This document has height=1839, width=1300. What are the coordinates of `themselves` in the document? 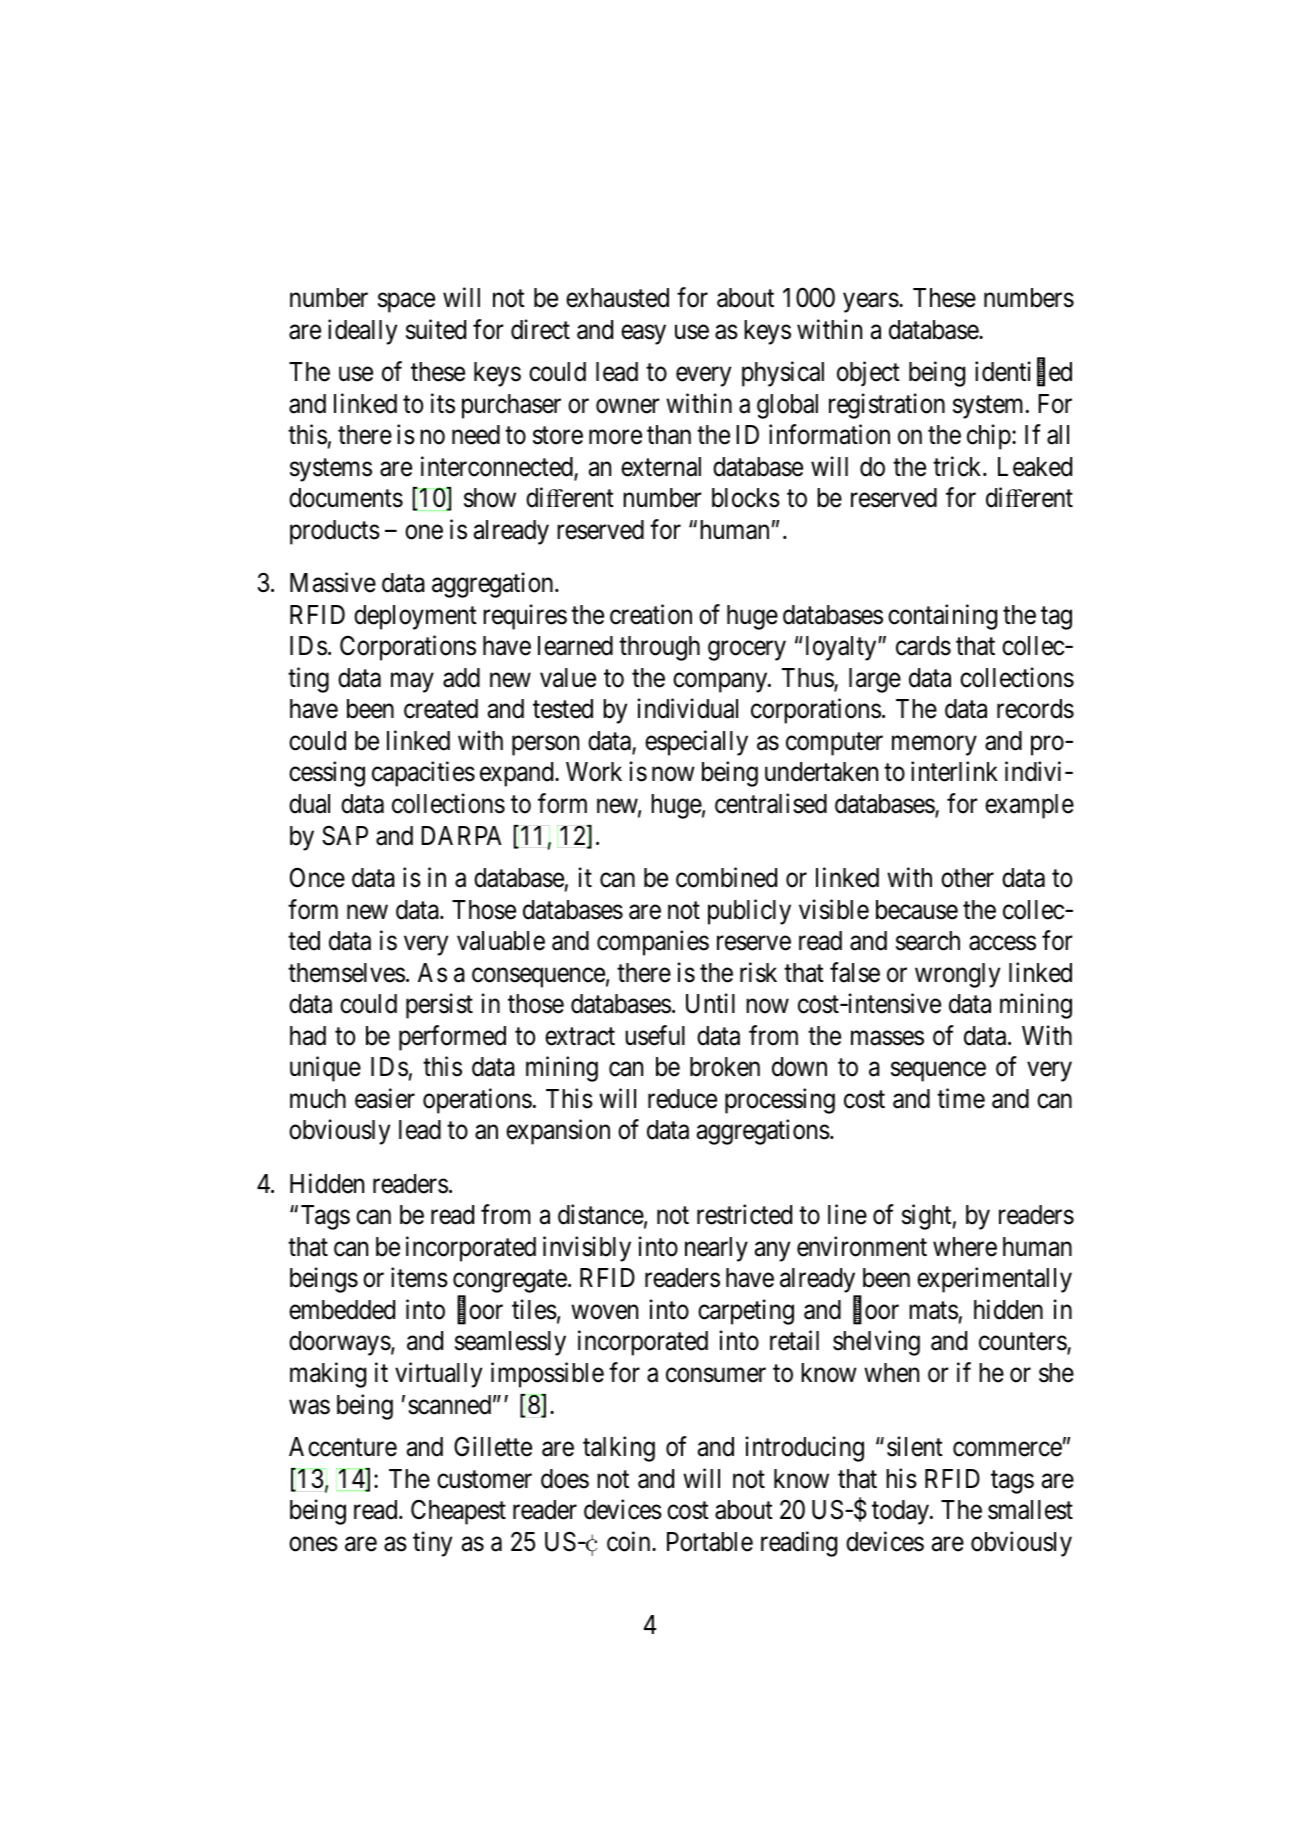 It's located at (346, 973).
